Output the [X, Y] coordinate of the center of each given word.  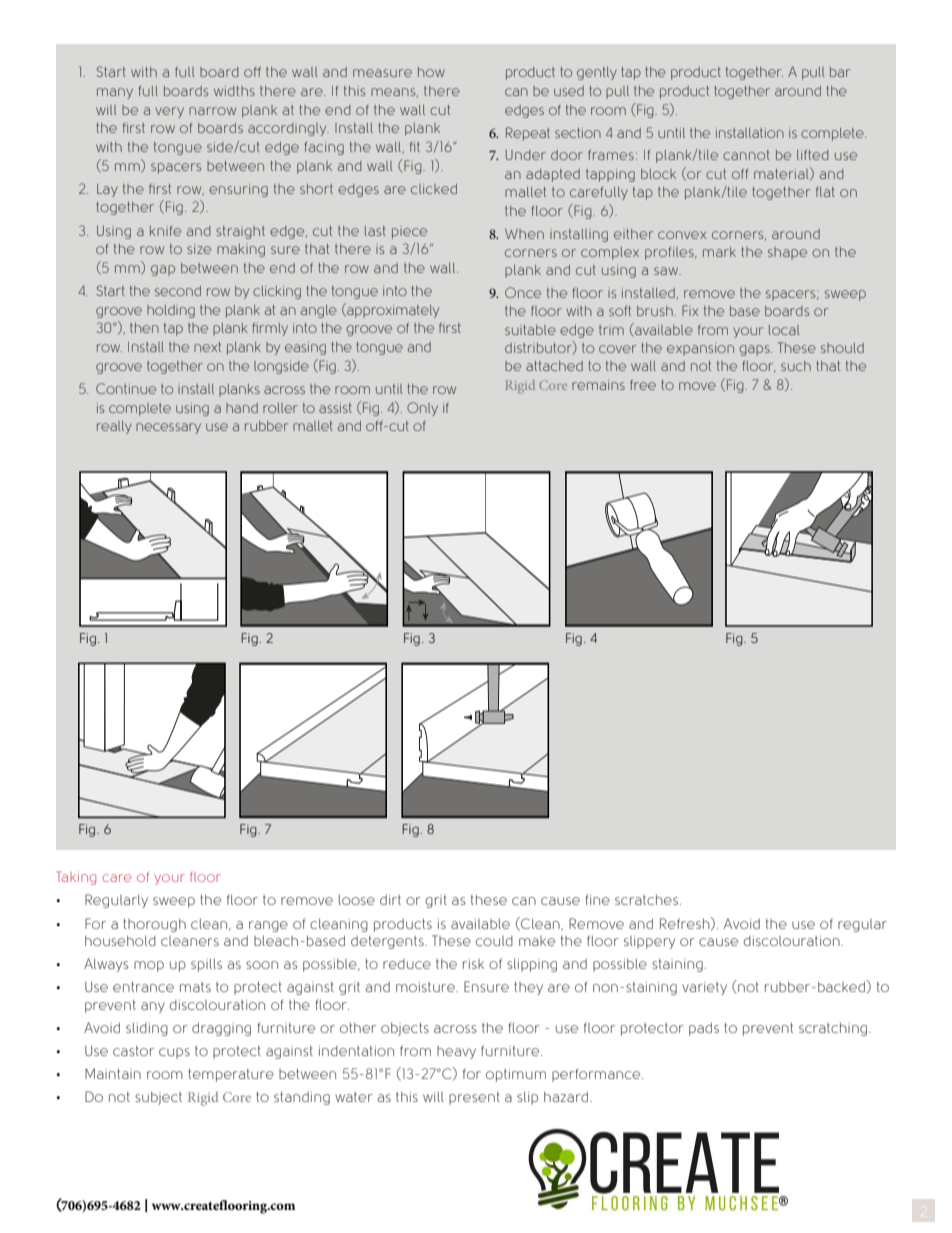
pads [704, 1029]
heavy [456, 1052]
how [431, 72]
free [643, 384]
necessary [168, 428]
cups [174, 1053]
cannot [746, 155]
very [169, 112]
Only [422, 409]
